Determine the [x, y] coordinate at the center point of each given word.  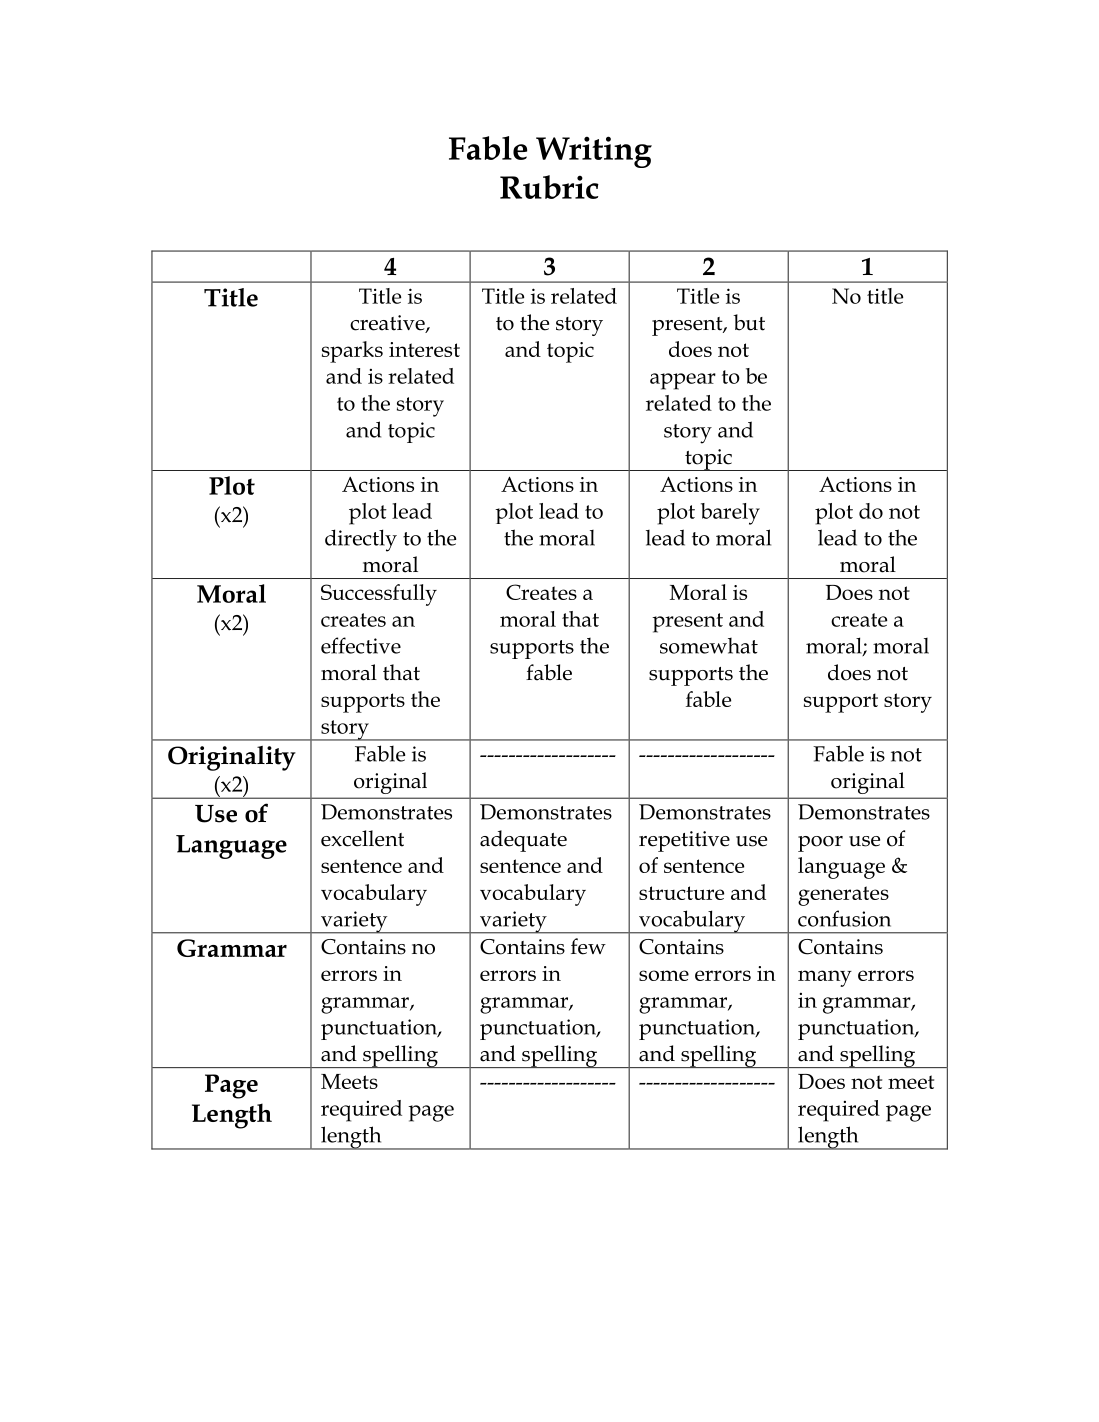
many [825, 978]
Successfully [379, 595]
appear [683, 381]
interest [424, 349]
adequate [523, 841]
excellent [362, 838]
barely [730, 514]
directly [361, 540]
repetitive [684, 841]
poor [820, 844]
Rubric [549, 187]
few [588, 946]
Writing [594, 152]
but [749, 322]
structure [681, 893]
